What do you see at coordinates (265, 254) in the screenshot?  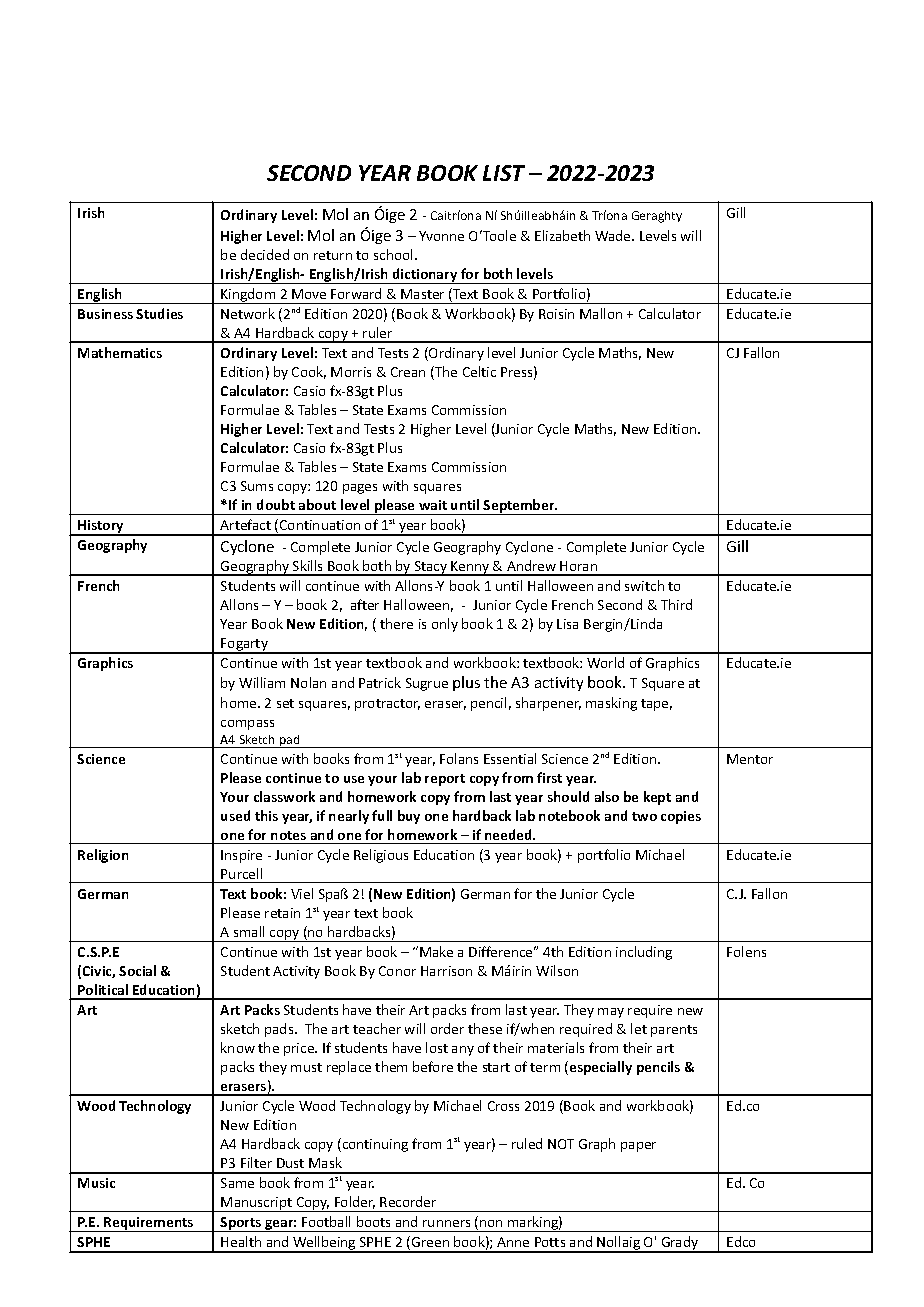 I see `decided` at bounding box center [265, 254].
